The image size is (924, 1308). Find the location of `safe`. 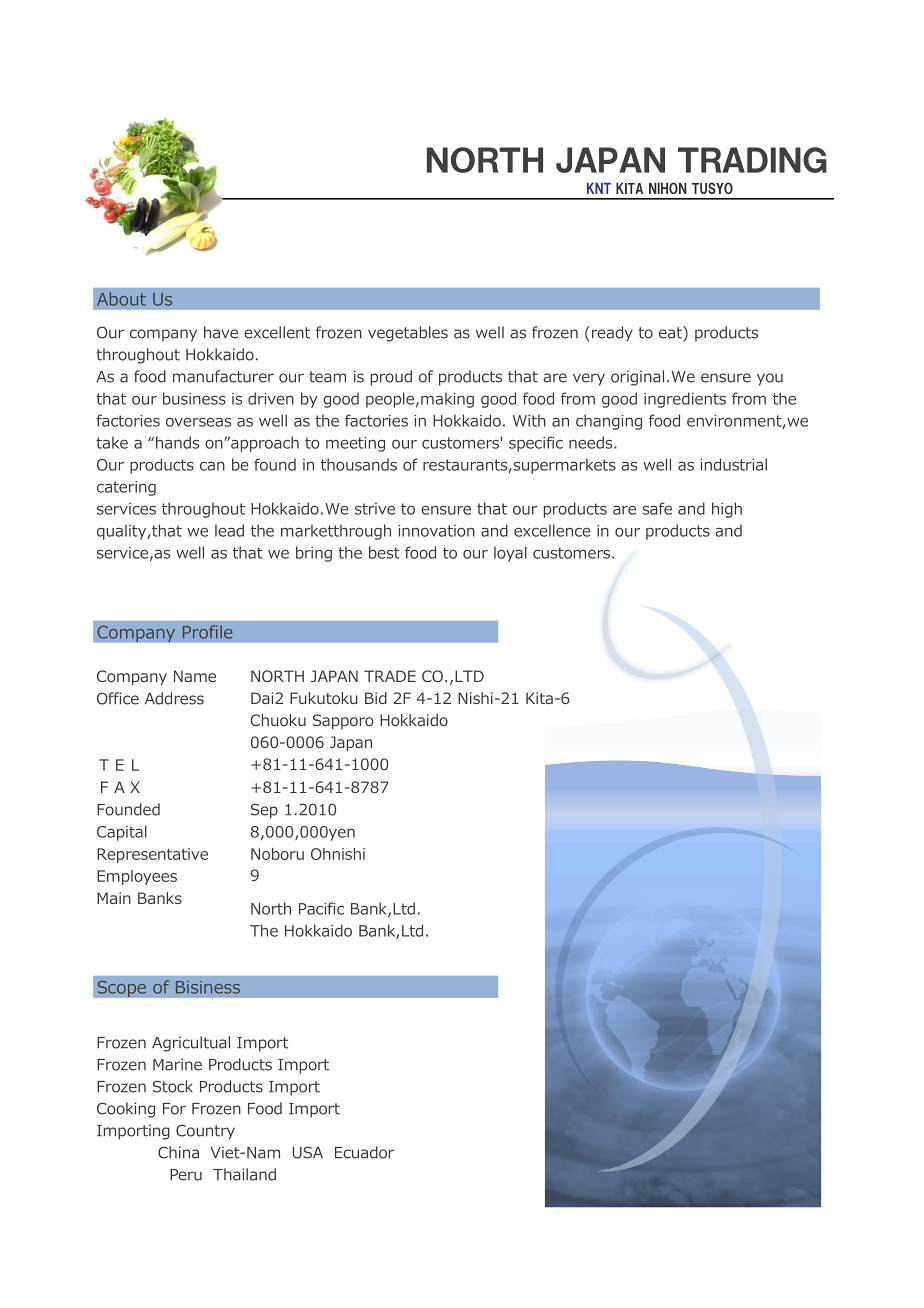

safe is located at coordinates (657, 508).
